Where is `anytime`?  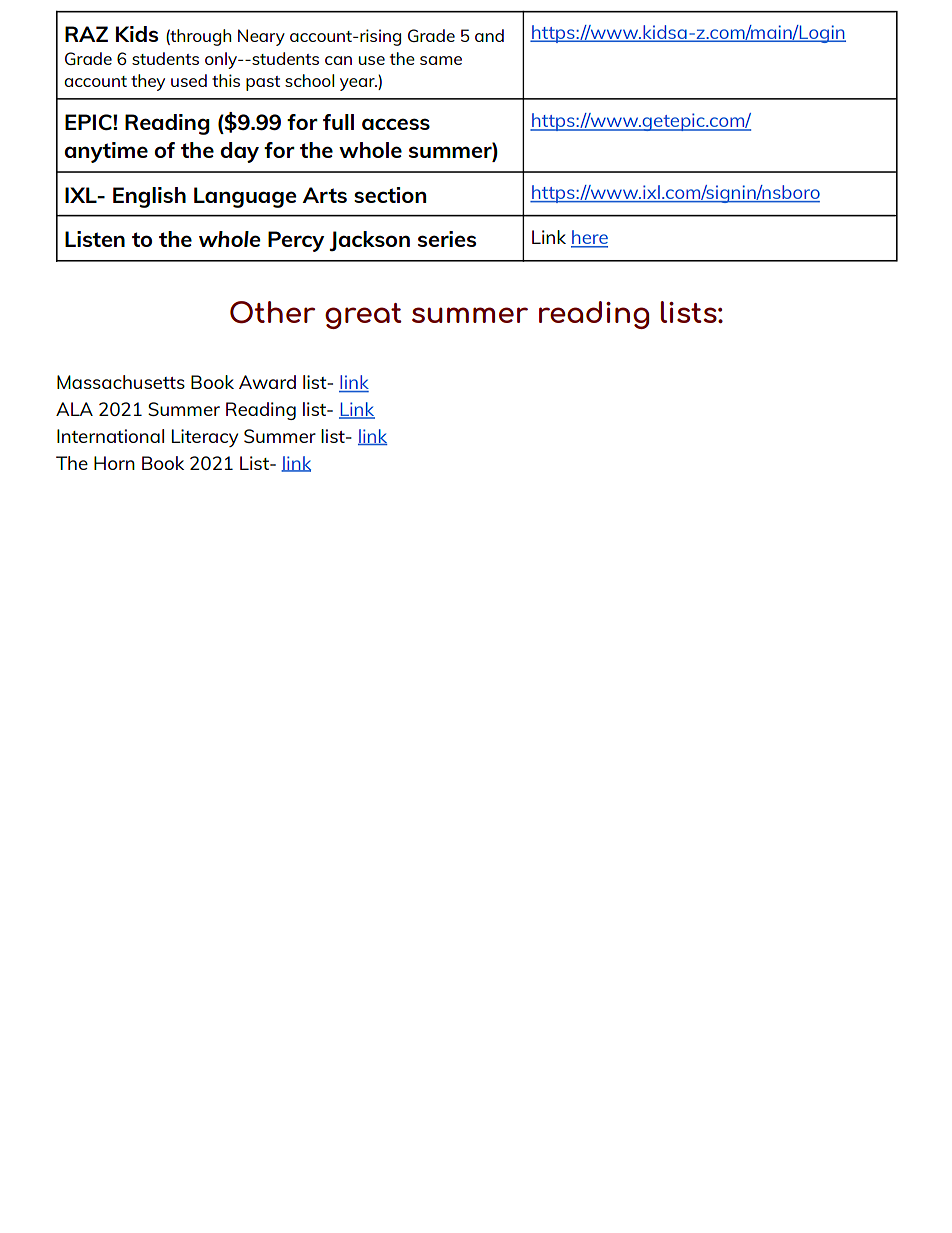 anytime is located at coordinates (106, 152).
